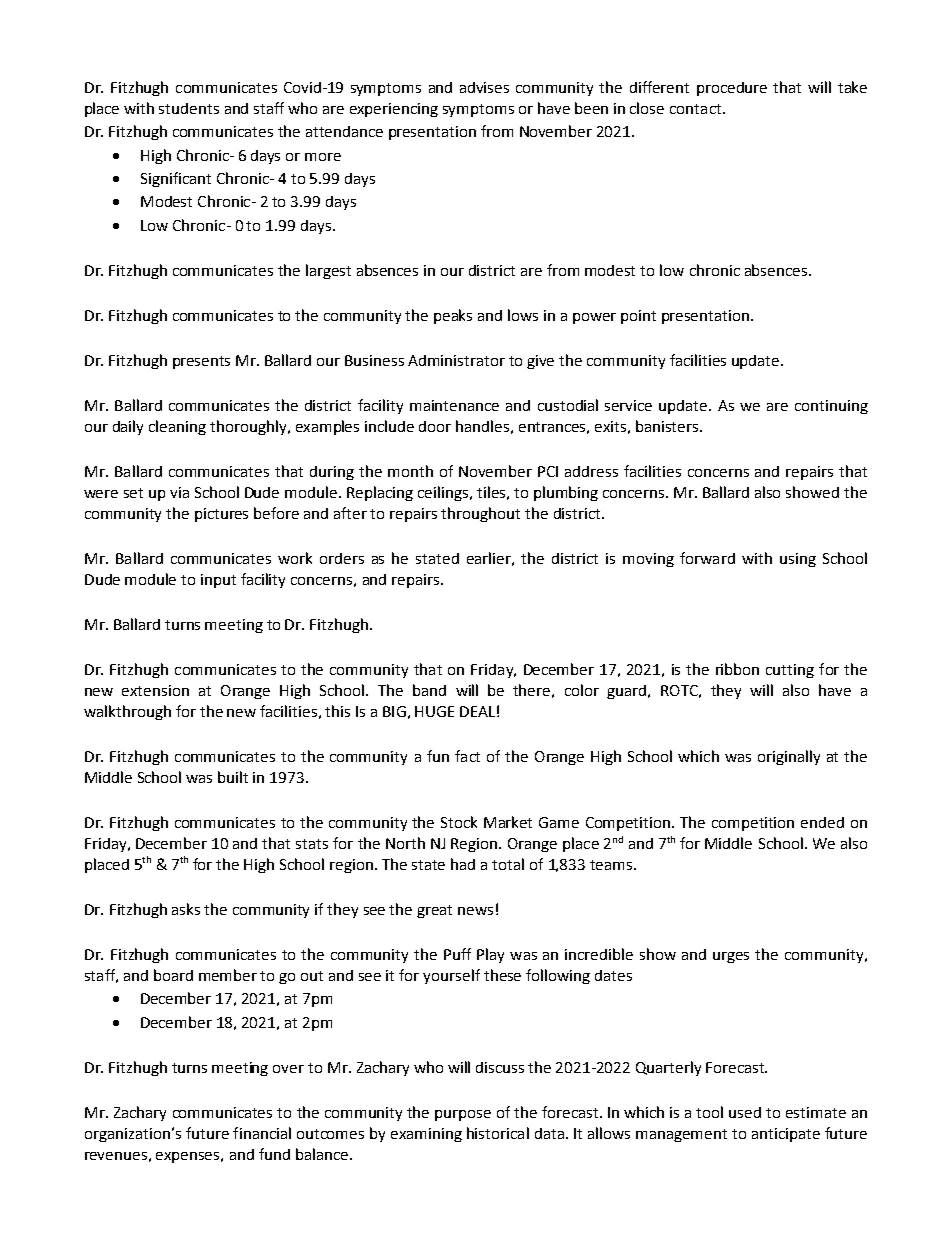 The width and height of the document is (952, 1233). What do you see at coordinates (822, 822) in the document?
I see `ended` at bounding box center [822, 822].
